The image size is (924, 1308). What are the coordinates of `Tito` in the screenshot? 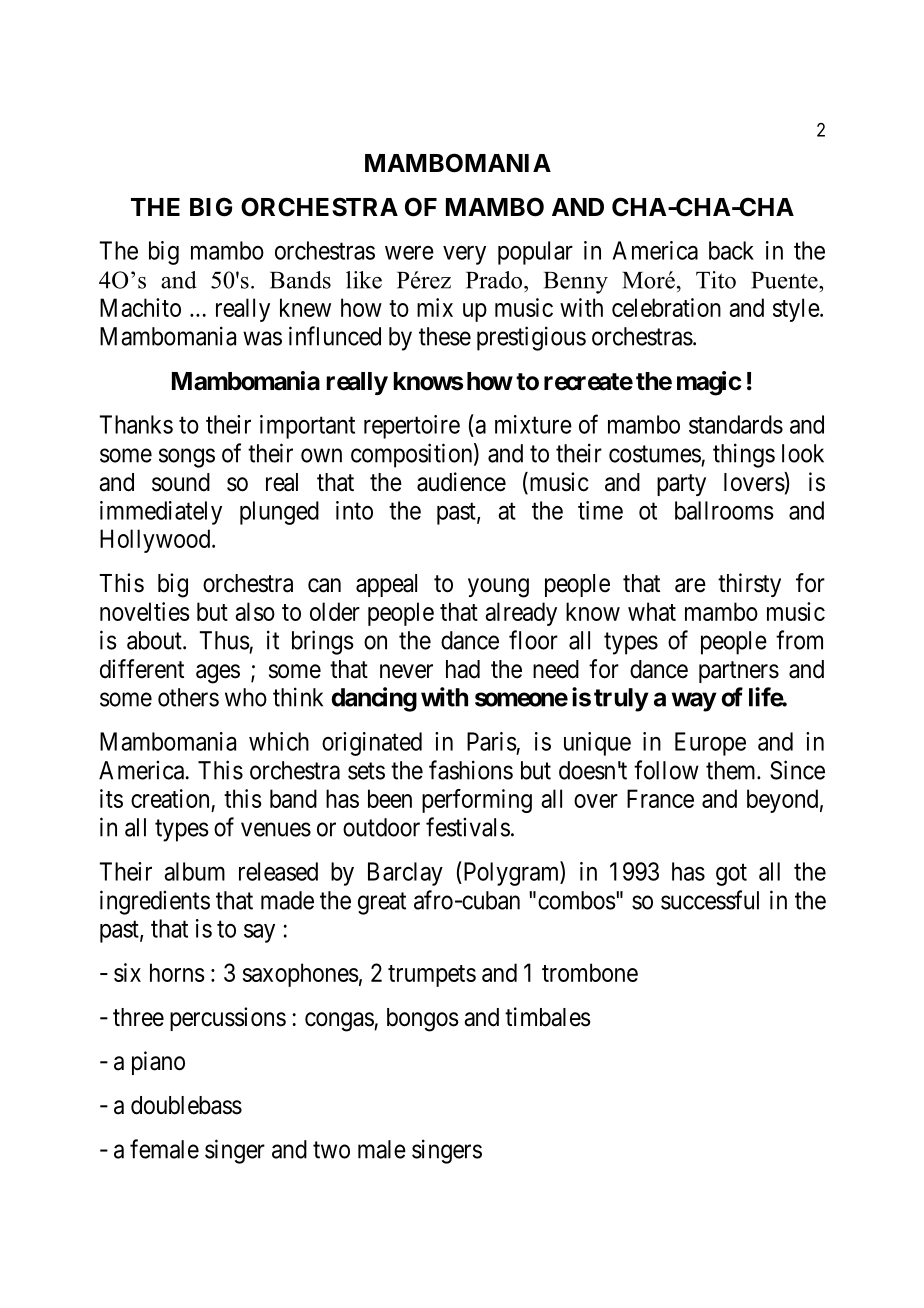 It's located at (716, 280).
